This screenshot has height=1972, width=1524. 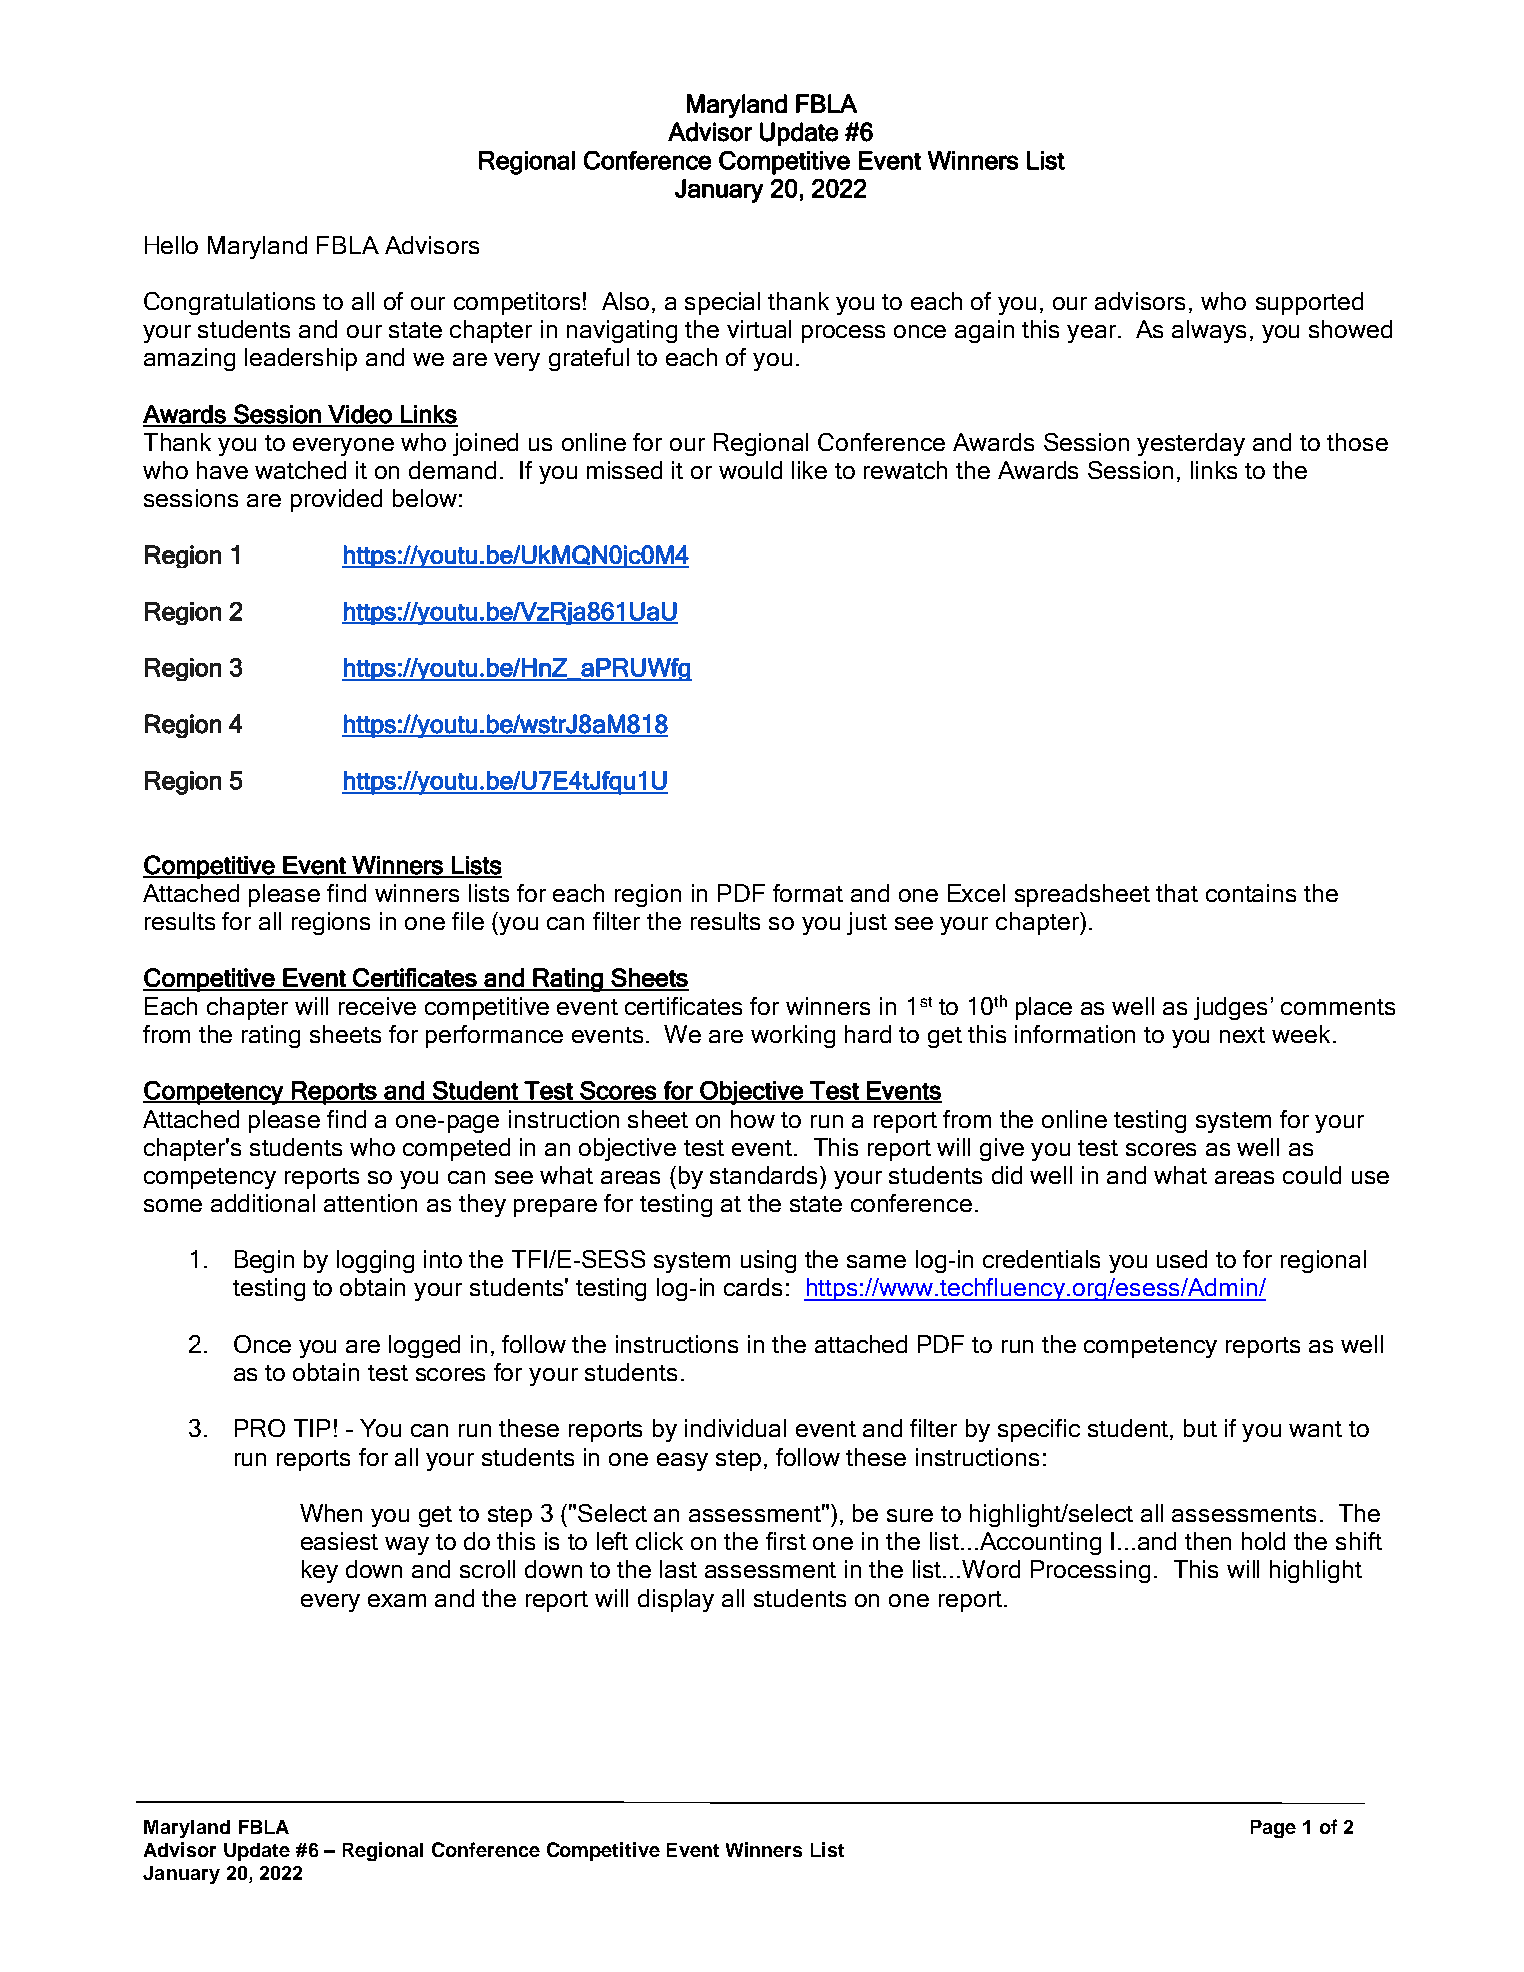 What do you see at coordinates (1209, 331) in the screenshot?
I see `always` at bounding box center [1209, 331].
